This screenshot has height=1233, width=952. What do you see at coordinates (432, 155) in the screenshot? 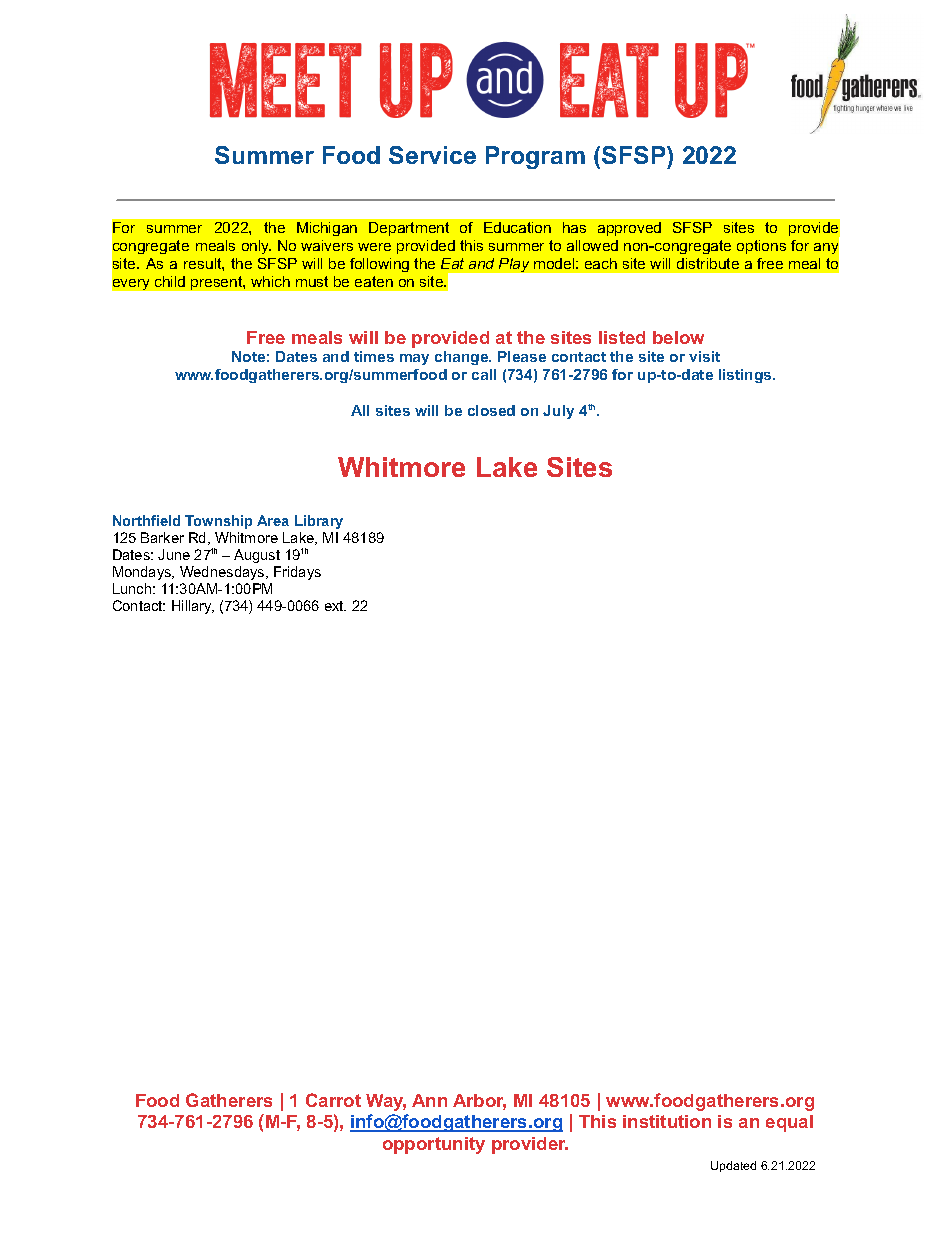
I see `Service` at bounding box center [432, 155].
